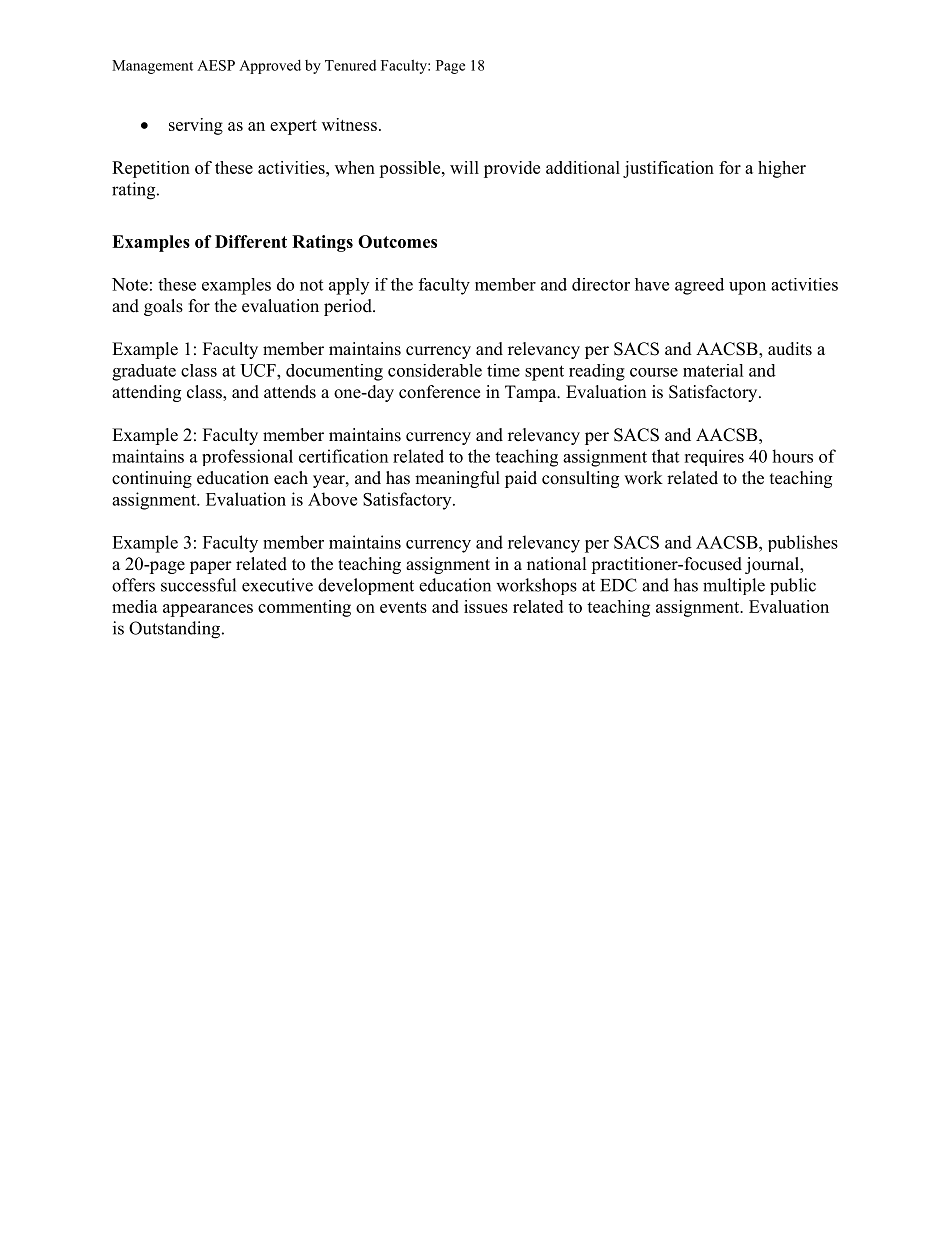 The width and height of the image is (952, 1233). Describe the element at coordinates (350, 65) in the image. I see `Tenured` at that location.
